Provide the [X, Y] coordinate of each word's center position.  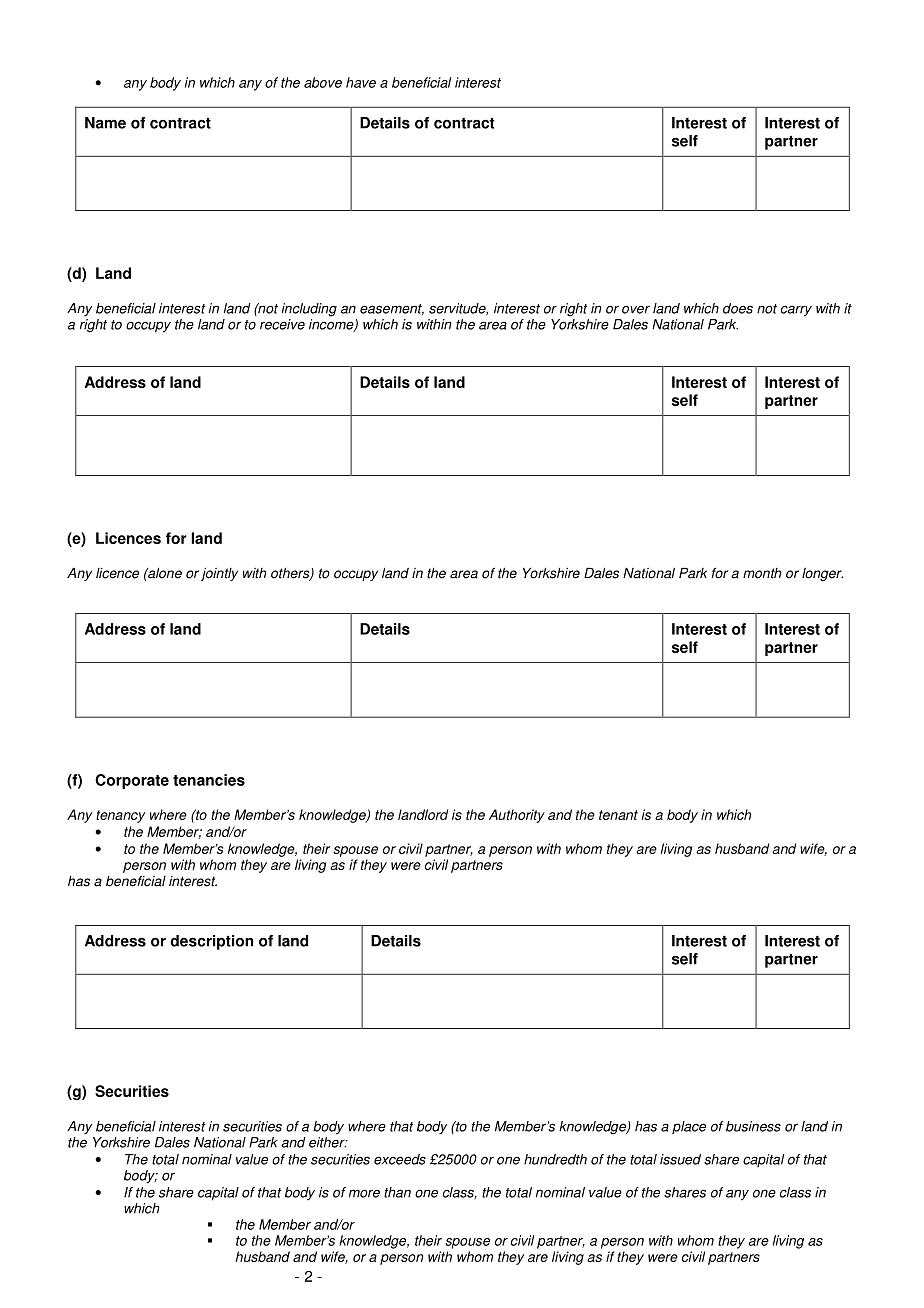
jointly [219, 574]
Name [105, 123]
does [738, 308]
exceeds [400, 1159]
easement [392, 309]
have [361, 82]
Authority [517, 816]
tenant [618, 815]
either [328, 1142]
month [762, 573]
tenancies [209, 780]
